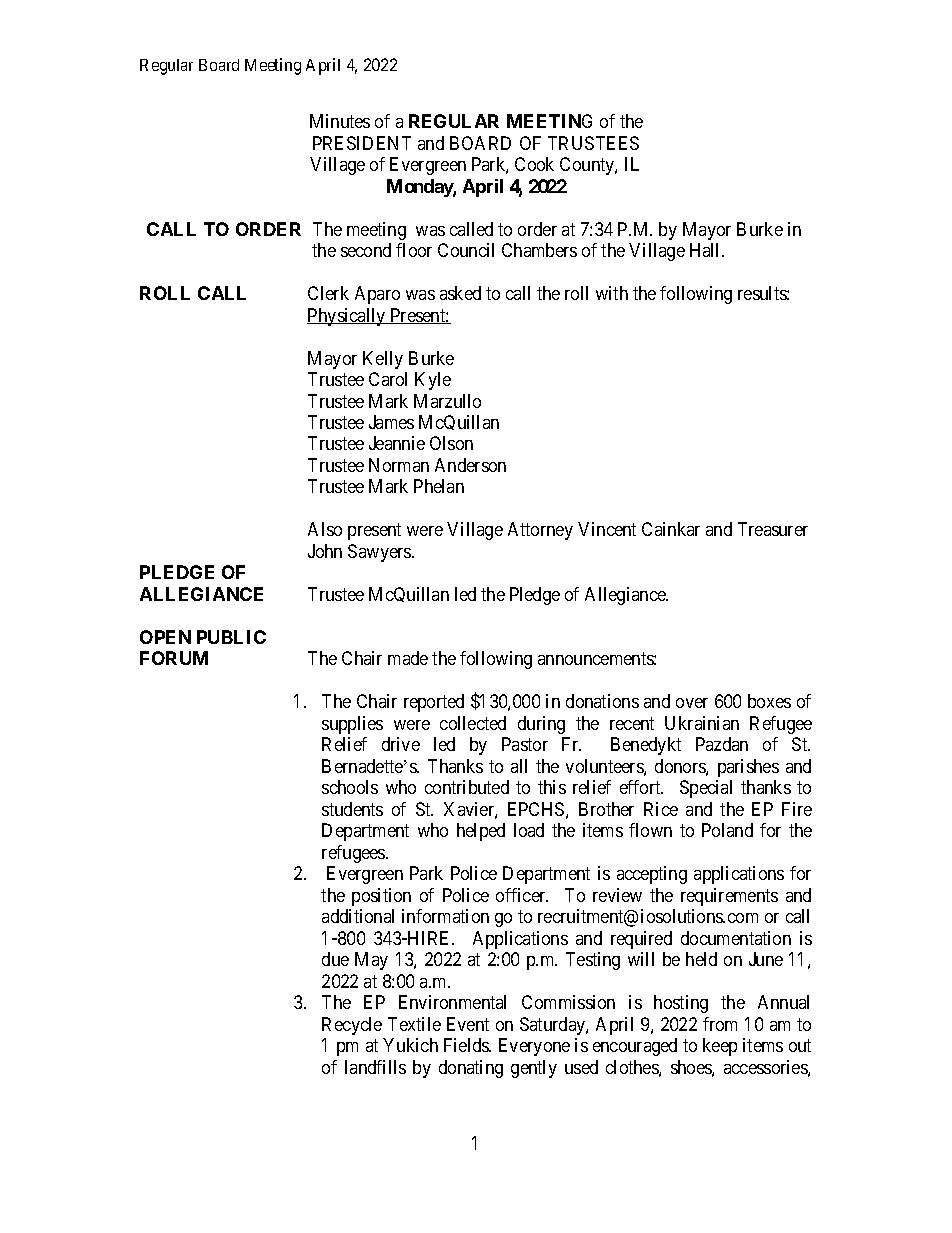  What do you see at coordinates (352, 809) in the screenshot?
I see `students` at bounding box center [352, 809].
